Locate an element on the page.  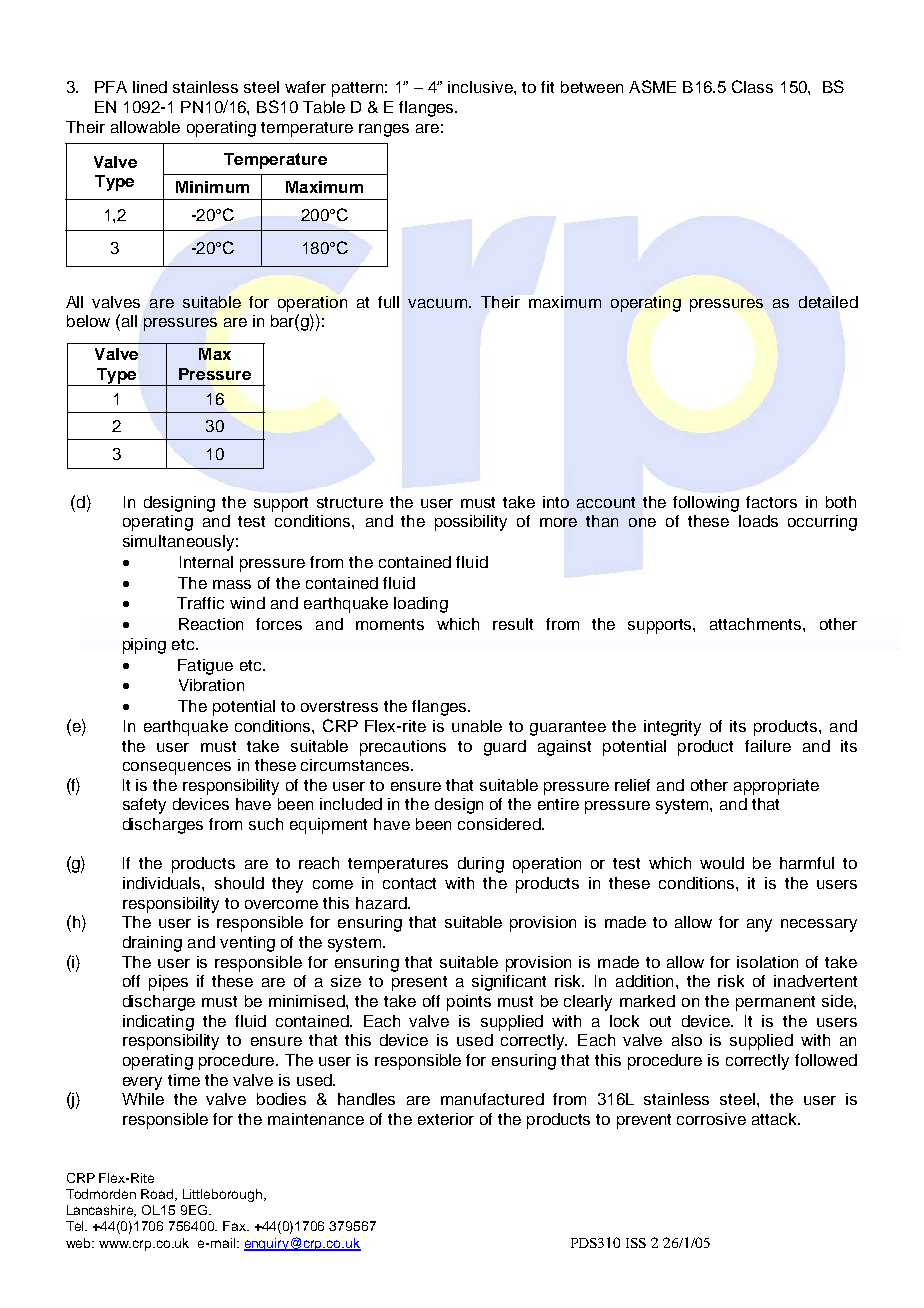
Road is located at coordinates (158, 1195).
